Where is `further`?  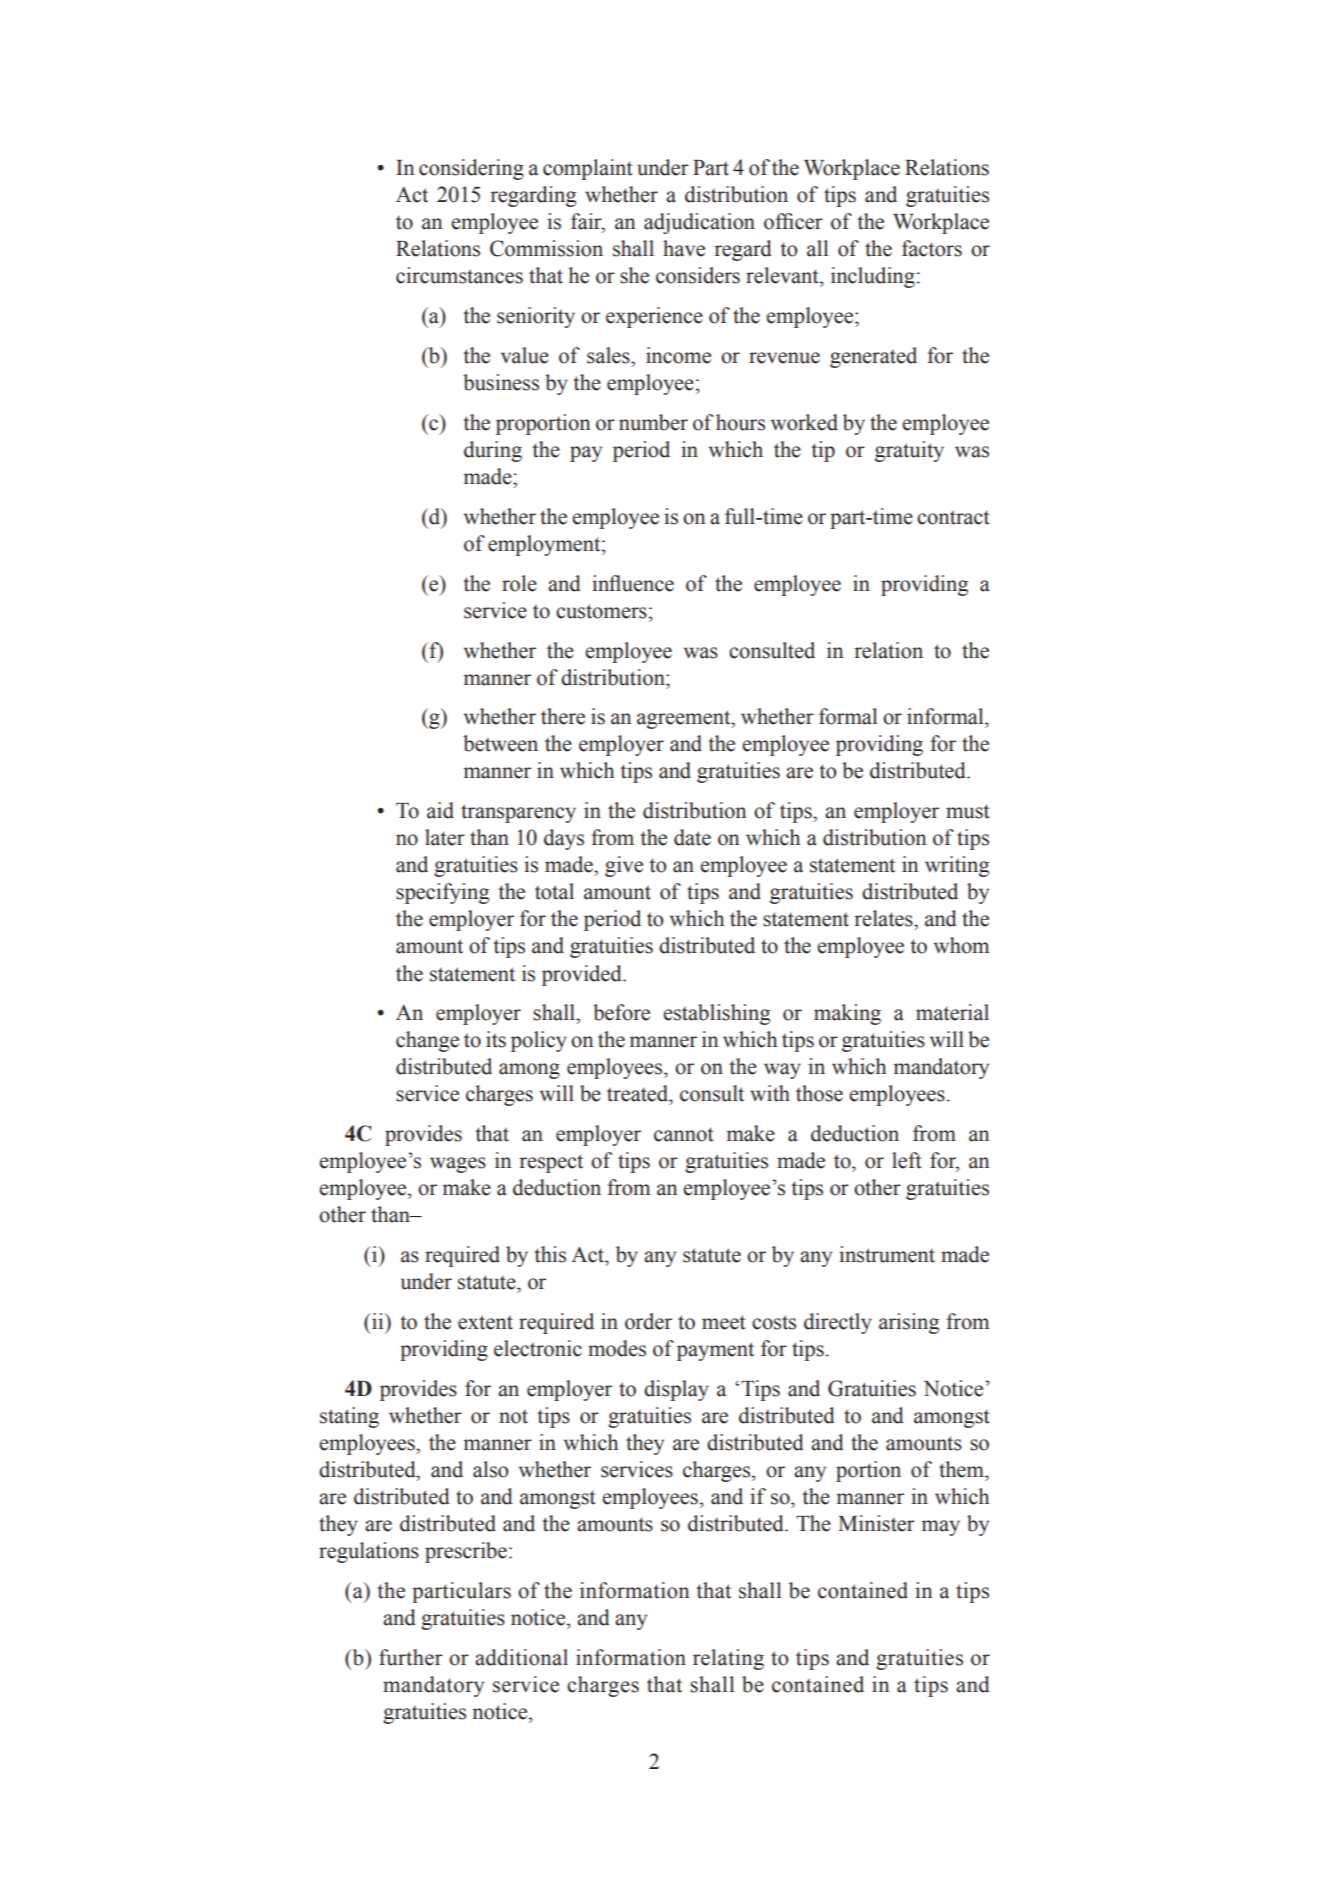 further is located at coordinates (411, 1657).
